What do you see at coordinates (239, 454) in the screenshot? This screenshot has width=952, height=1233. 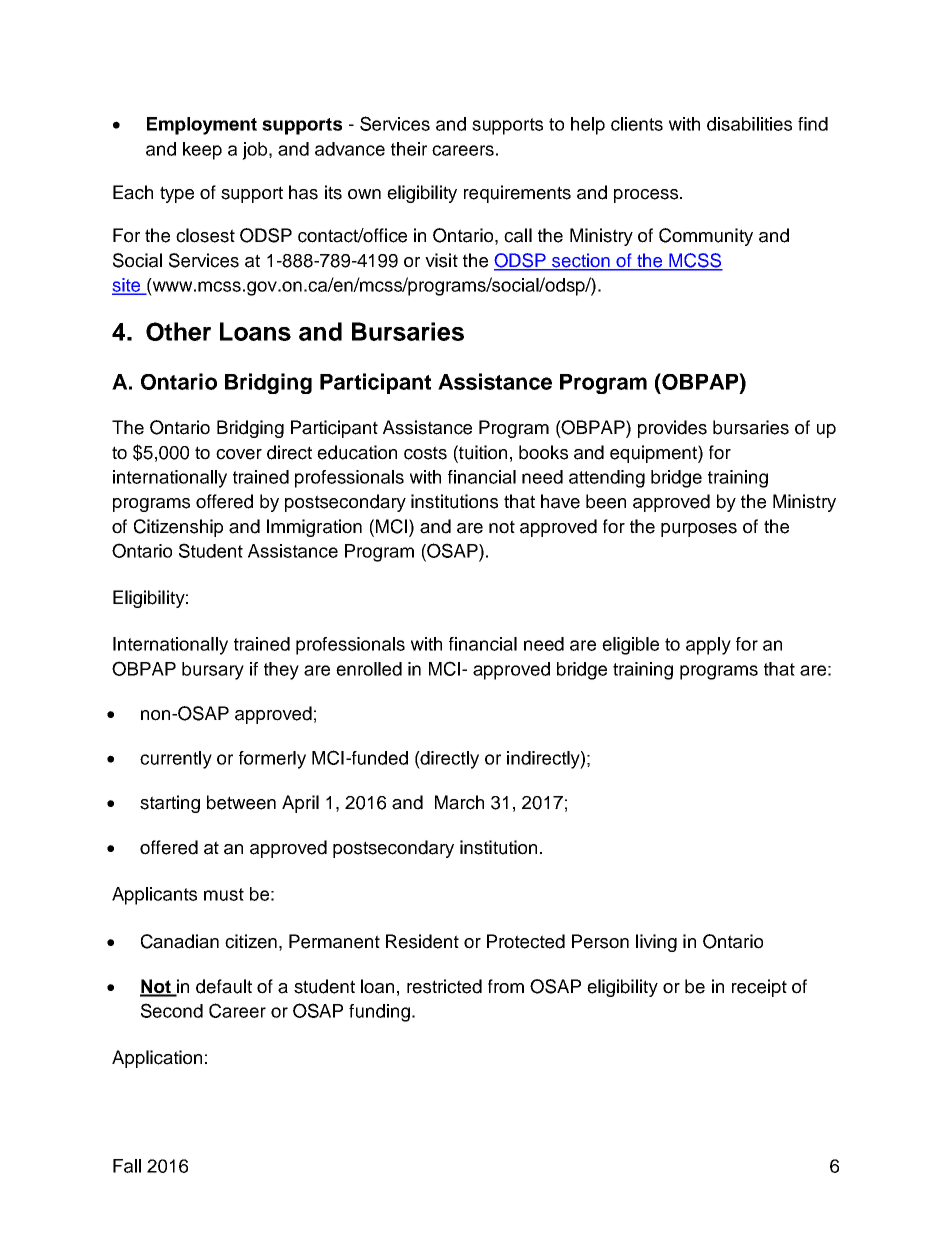 I see `cover` at bounding box center [239, 454].
